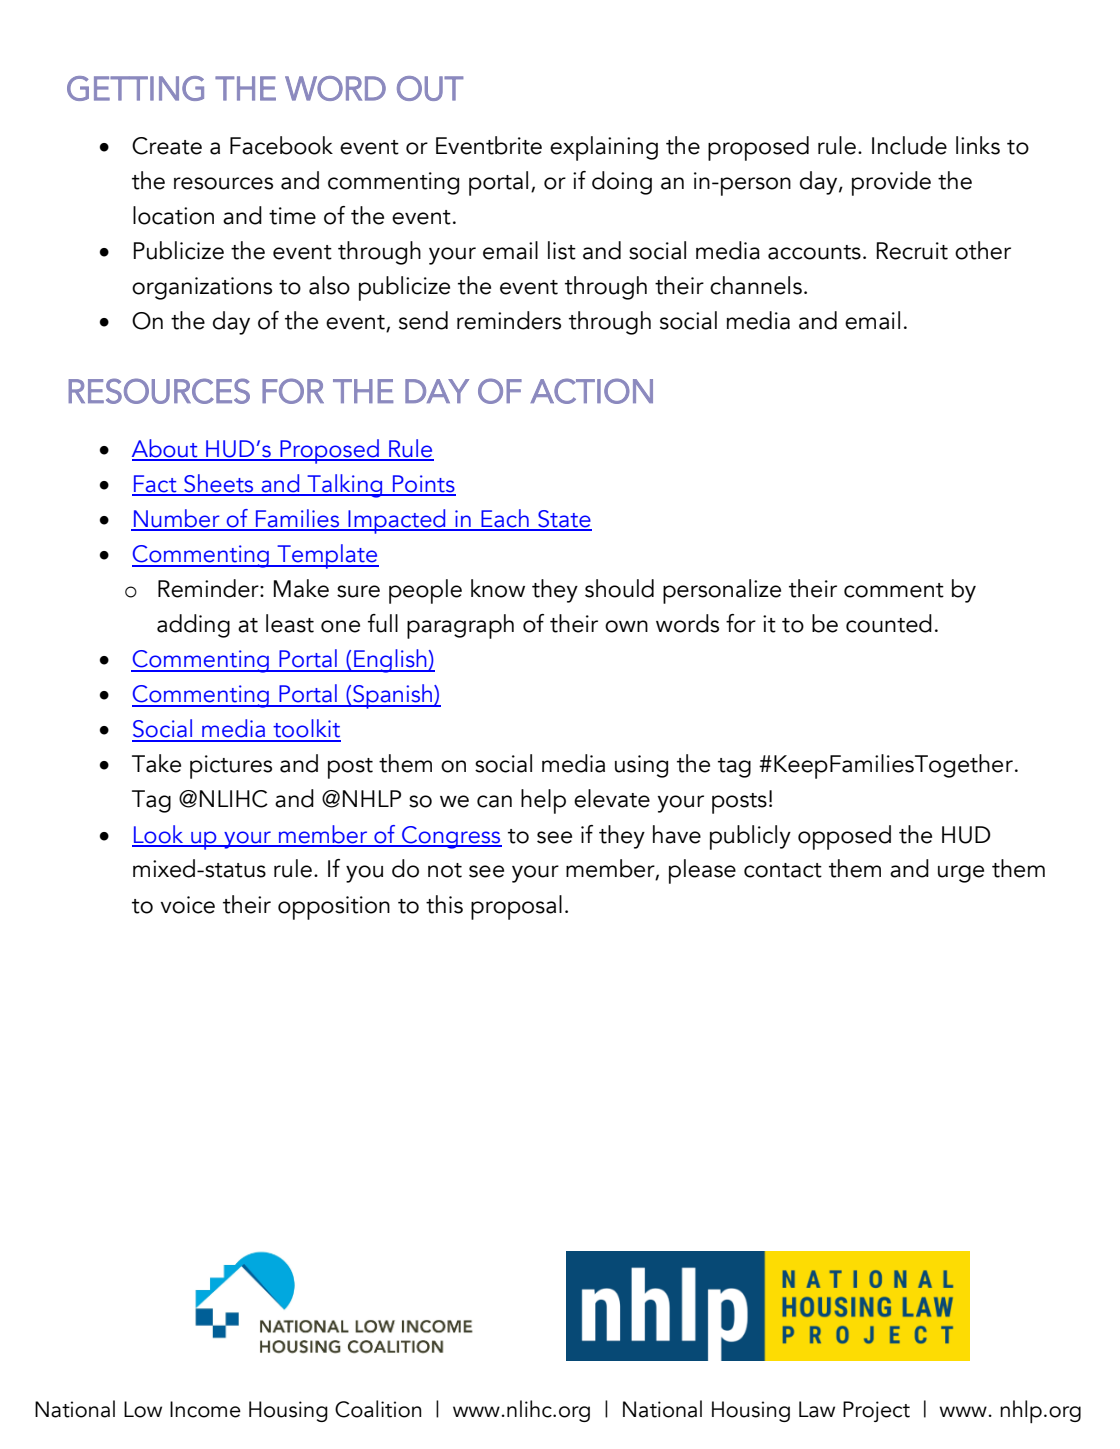  I want to click on State, so click(564, 520).
